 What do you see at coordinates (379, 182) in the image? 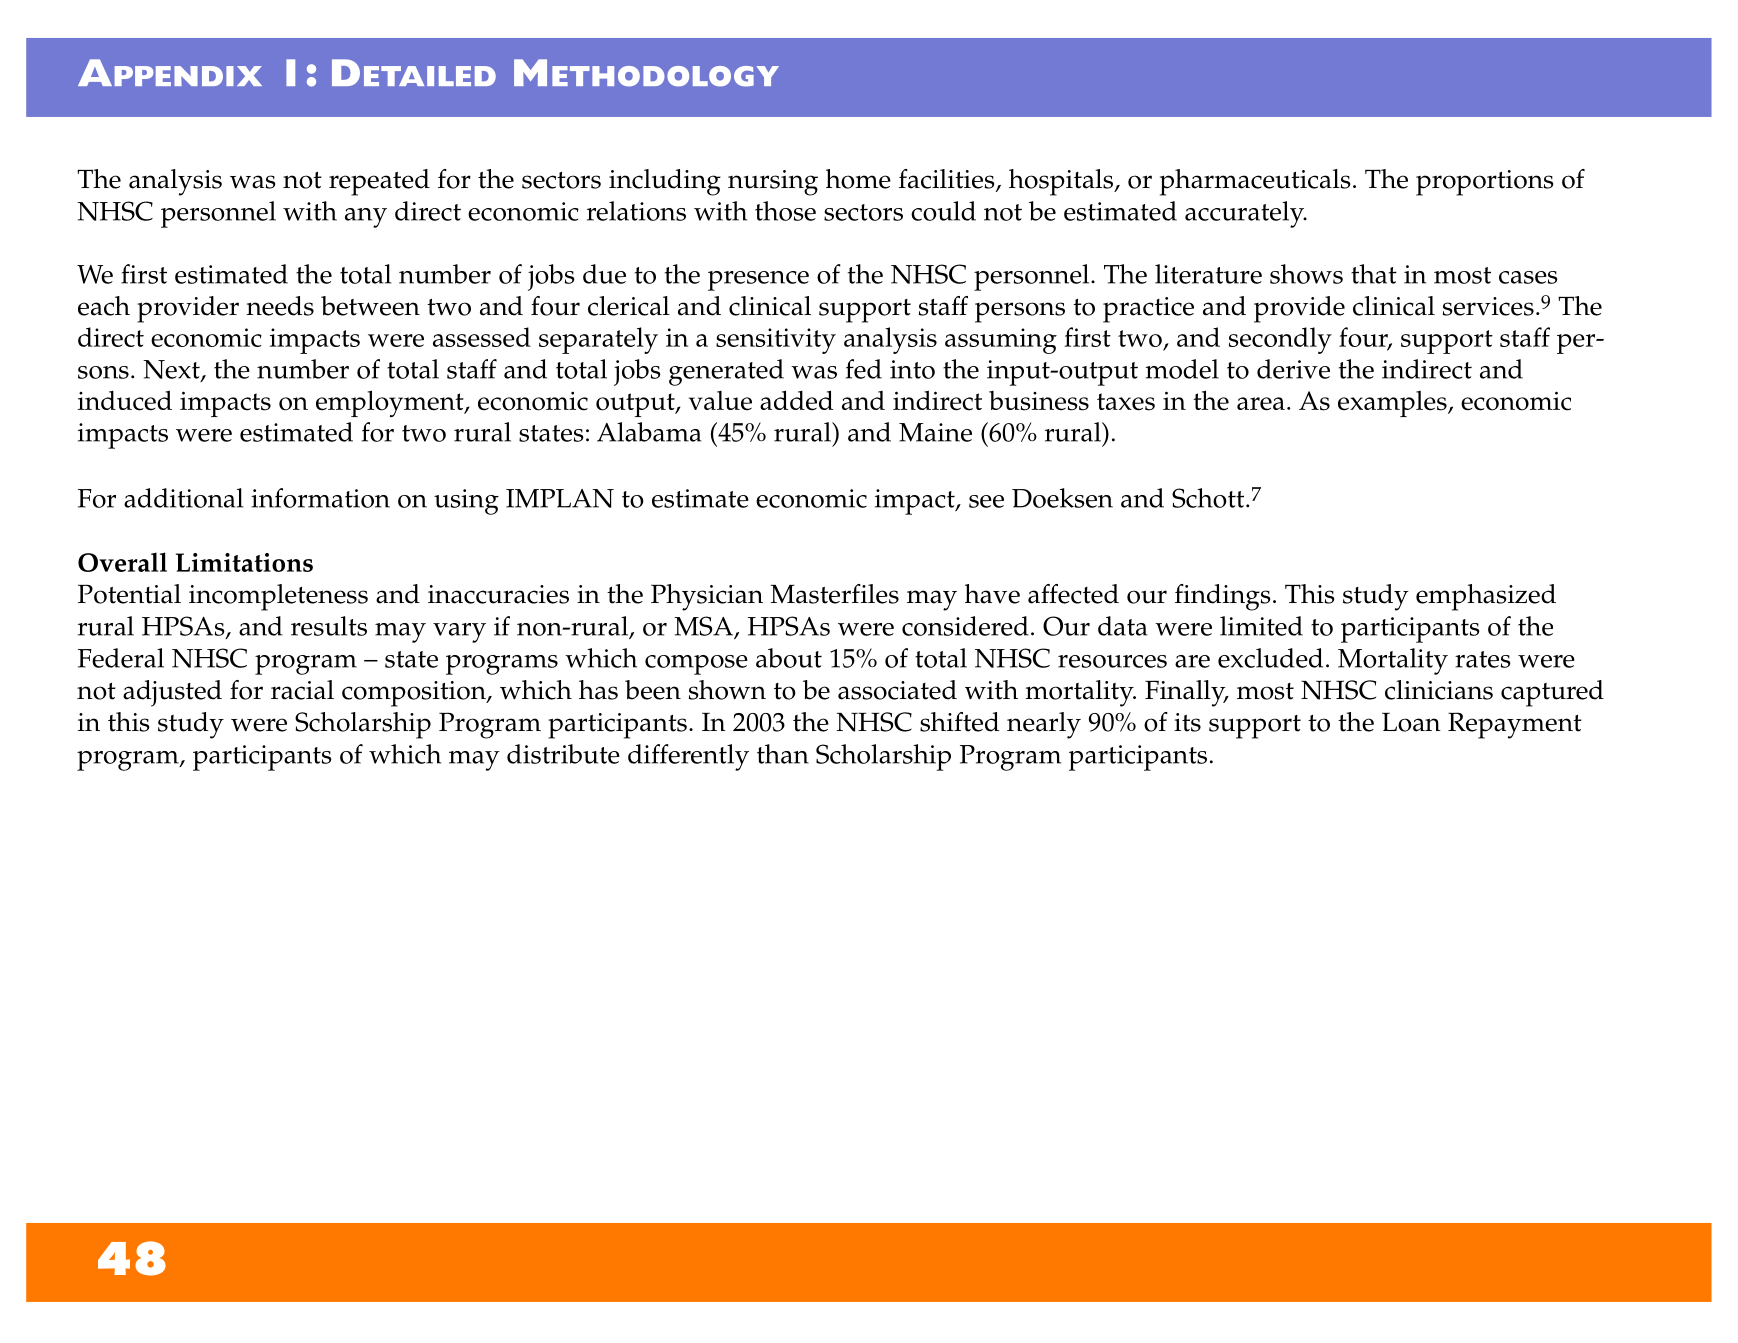
I see `repeated` at bounding box center [379, 182].
